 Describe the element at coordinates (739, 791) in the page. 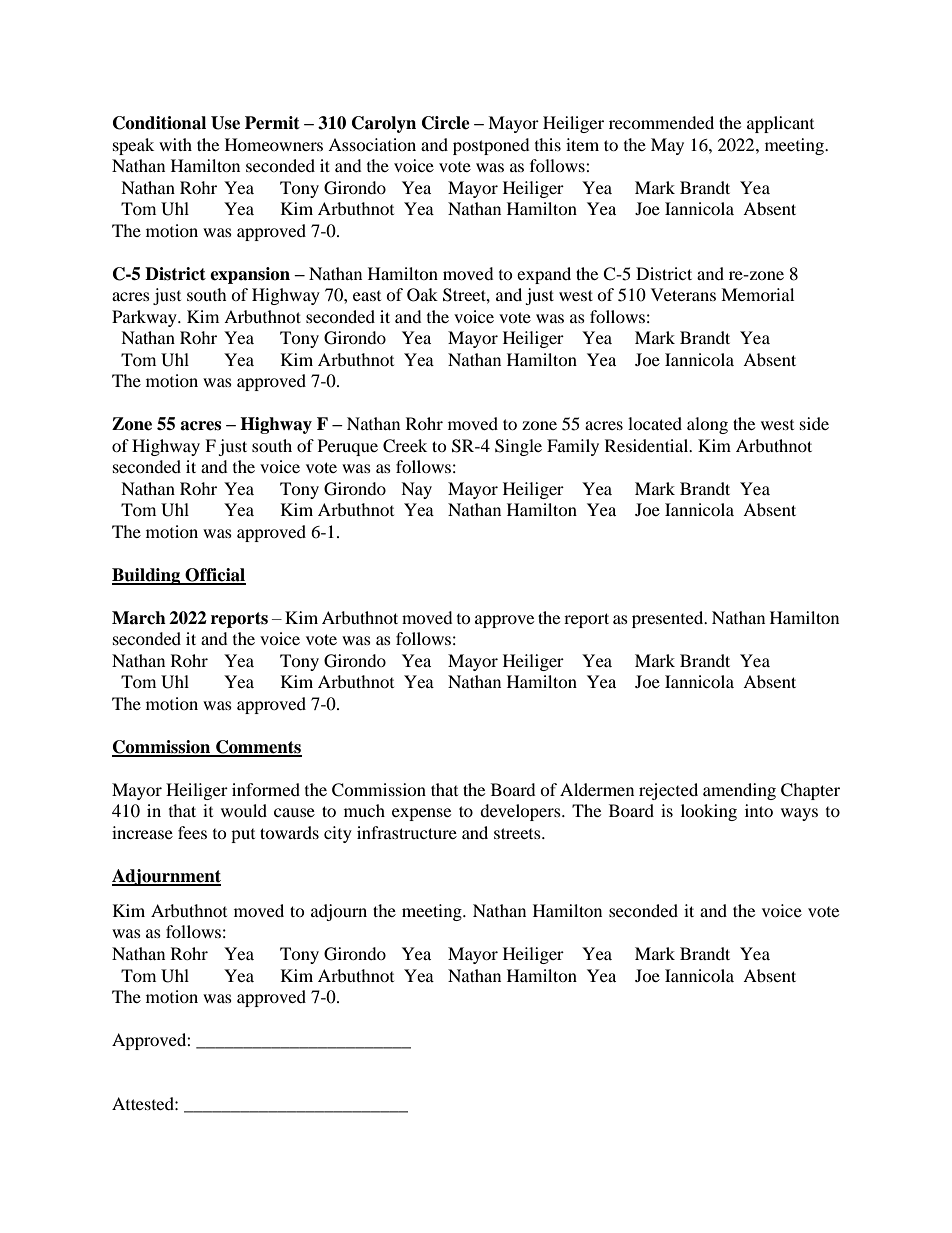

I see `amending` at that location.
